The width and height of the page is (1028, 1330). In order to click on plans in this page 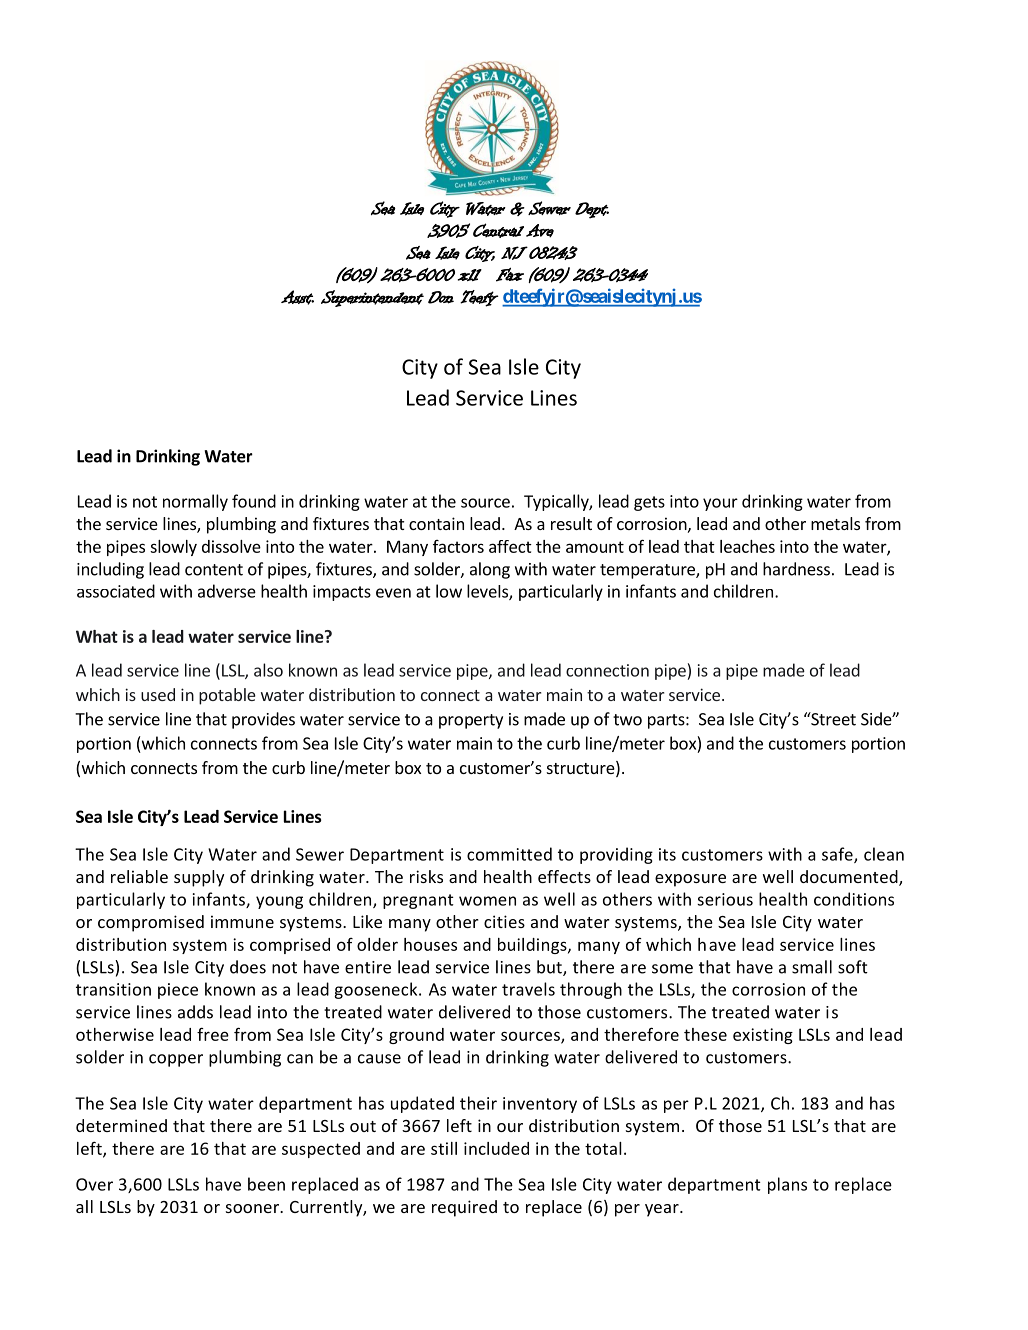, I will do `click(787, 1185)`.
